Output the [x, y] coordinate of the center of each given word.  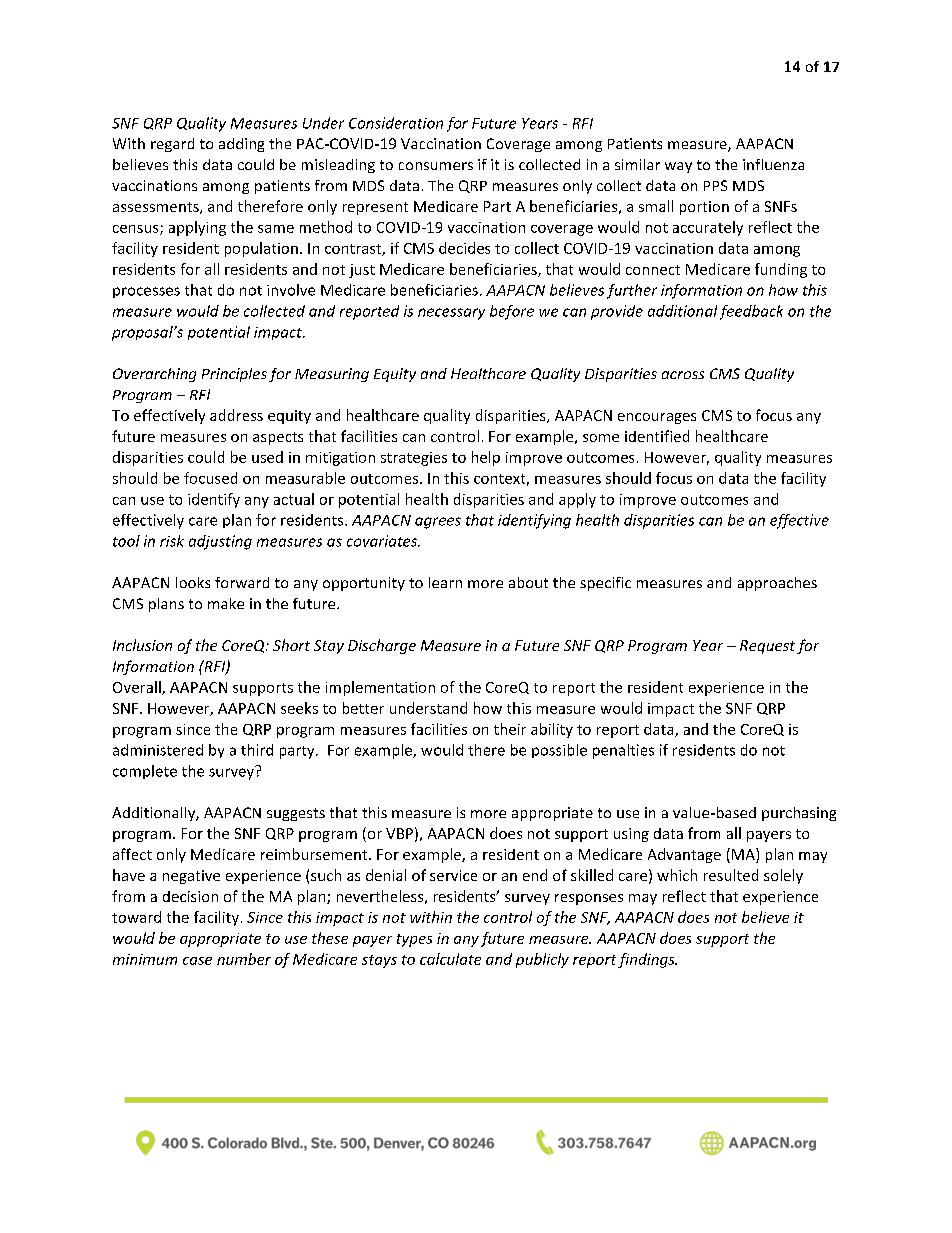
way [678, 167]
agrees [438, 523]
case [197, 961]
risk [172, 541]
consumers [436, 166]
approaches [777, 584]
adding [241, 145]
